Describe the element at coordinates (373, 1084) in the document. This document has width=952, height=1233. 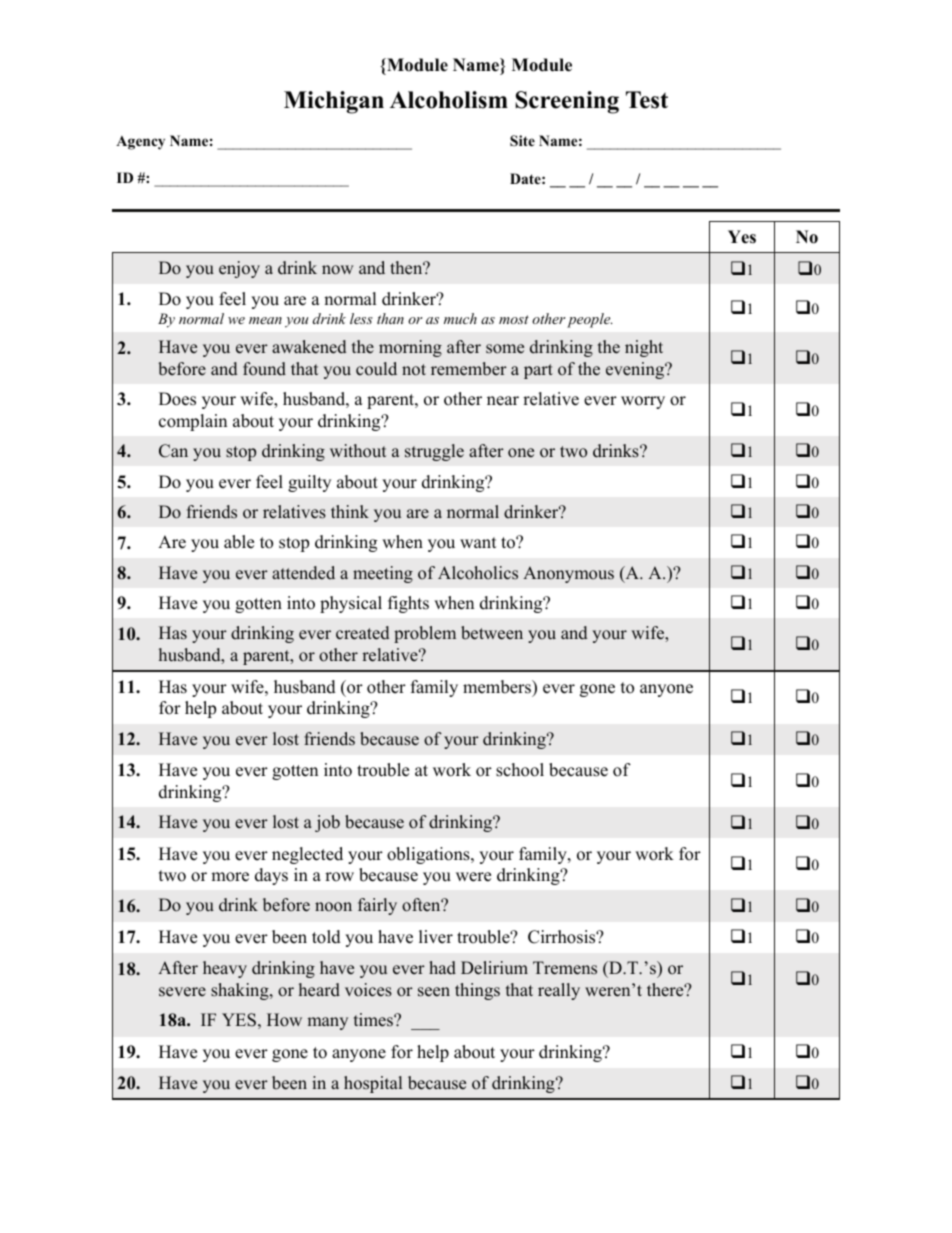
I see `hospital` at that location.
